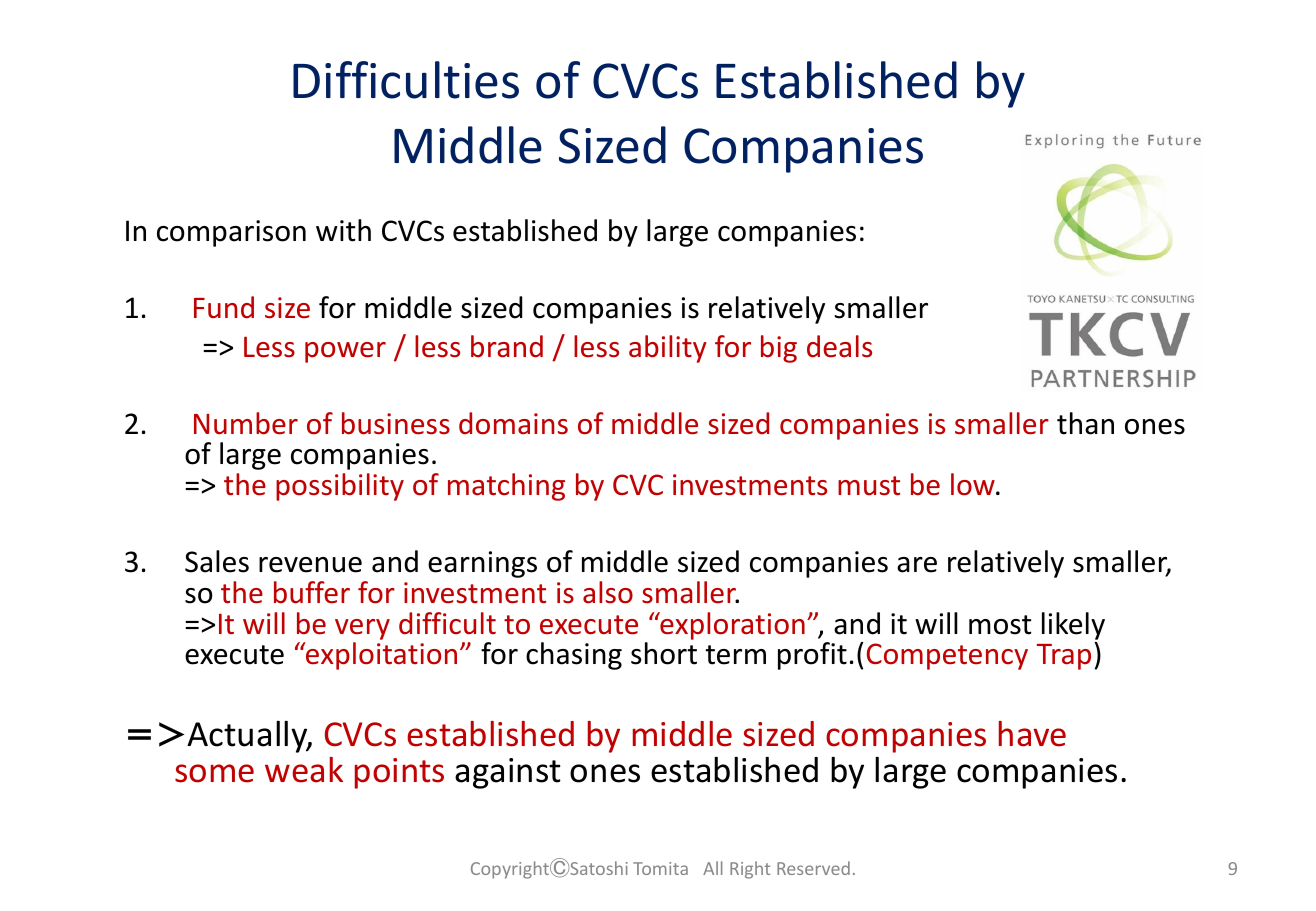 The image size is (1316, 911). I want to click on Number, so click(246, 423).
